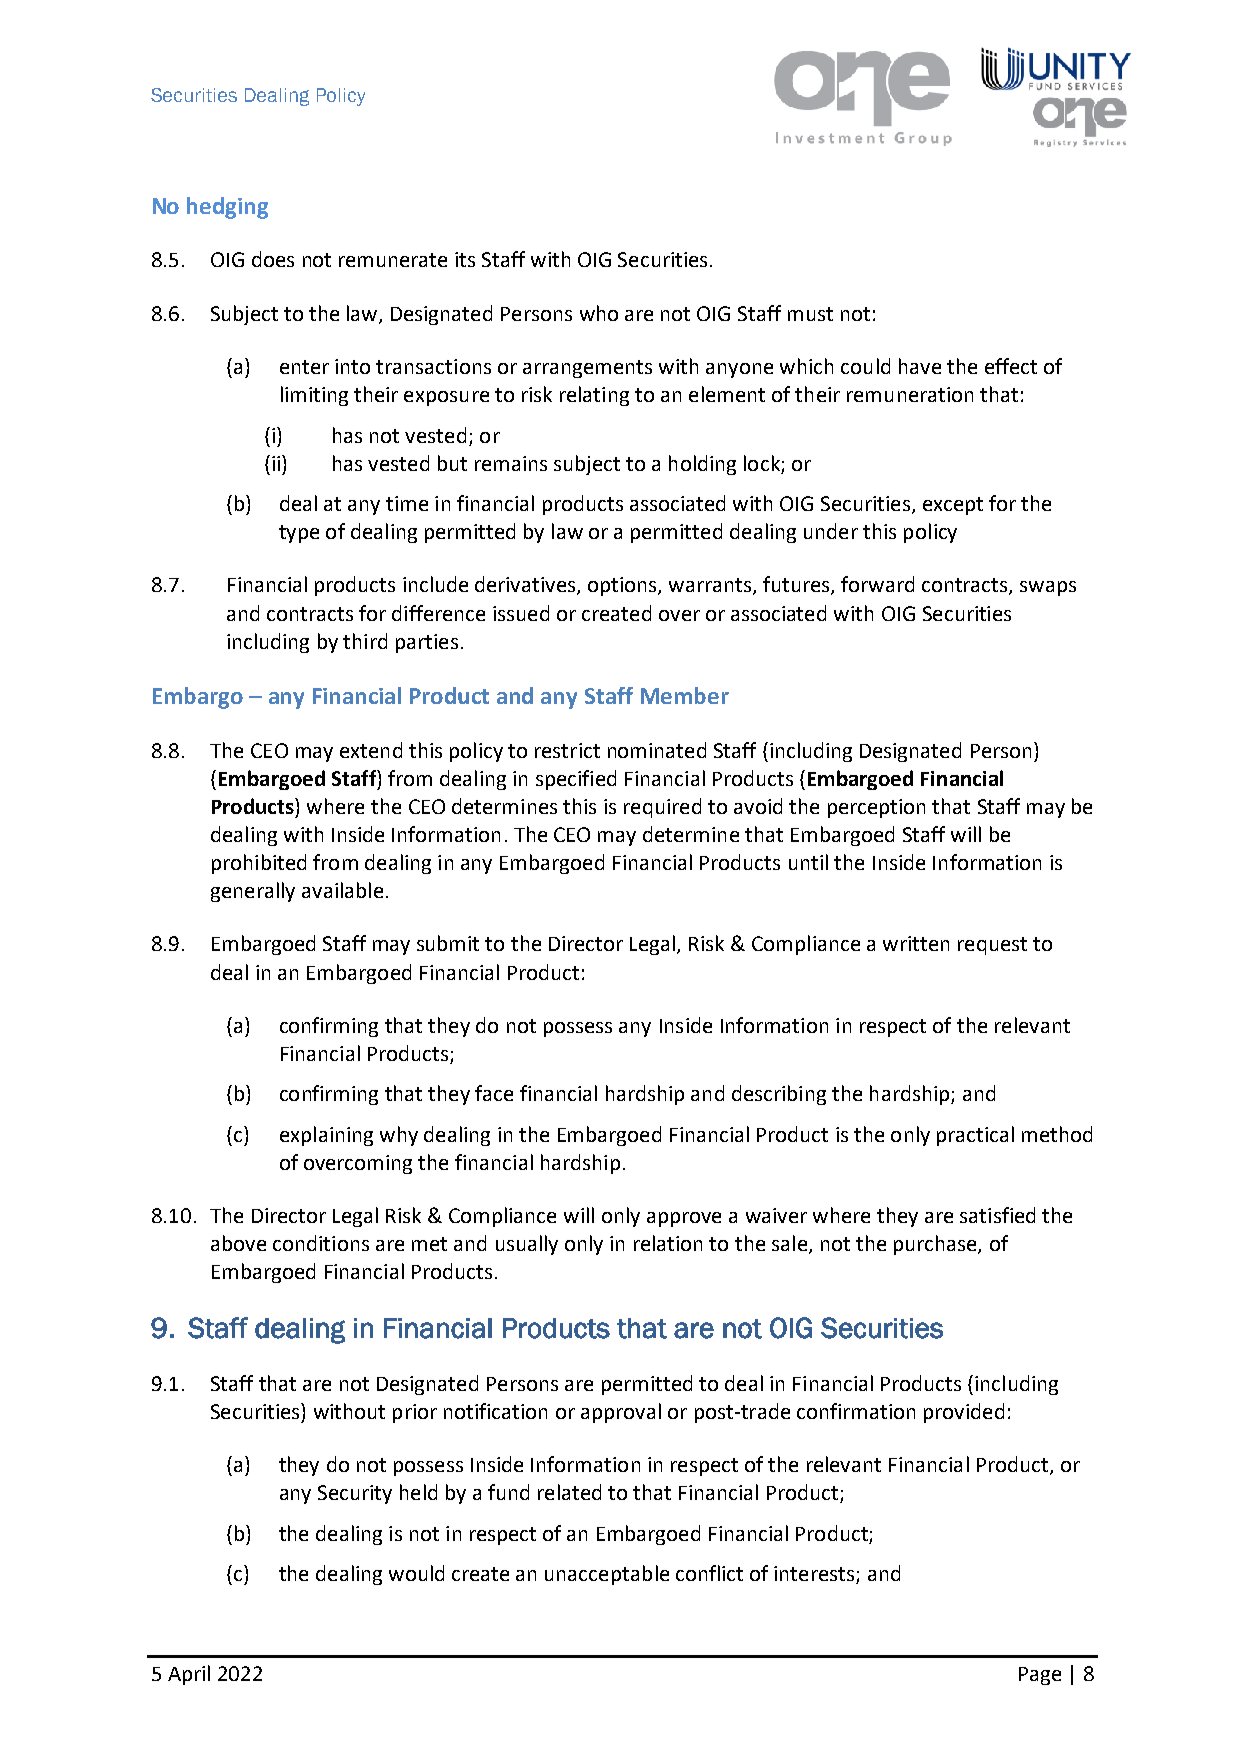 The height and width of the page is (1761, 1245). I want to click on April, so click(189, 1675).
